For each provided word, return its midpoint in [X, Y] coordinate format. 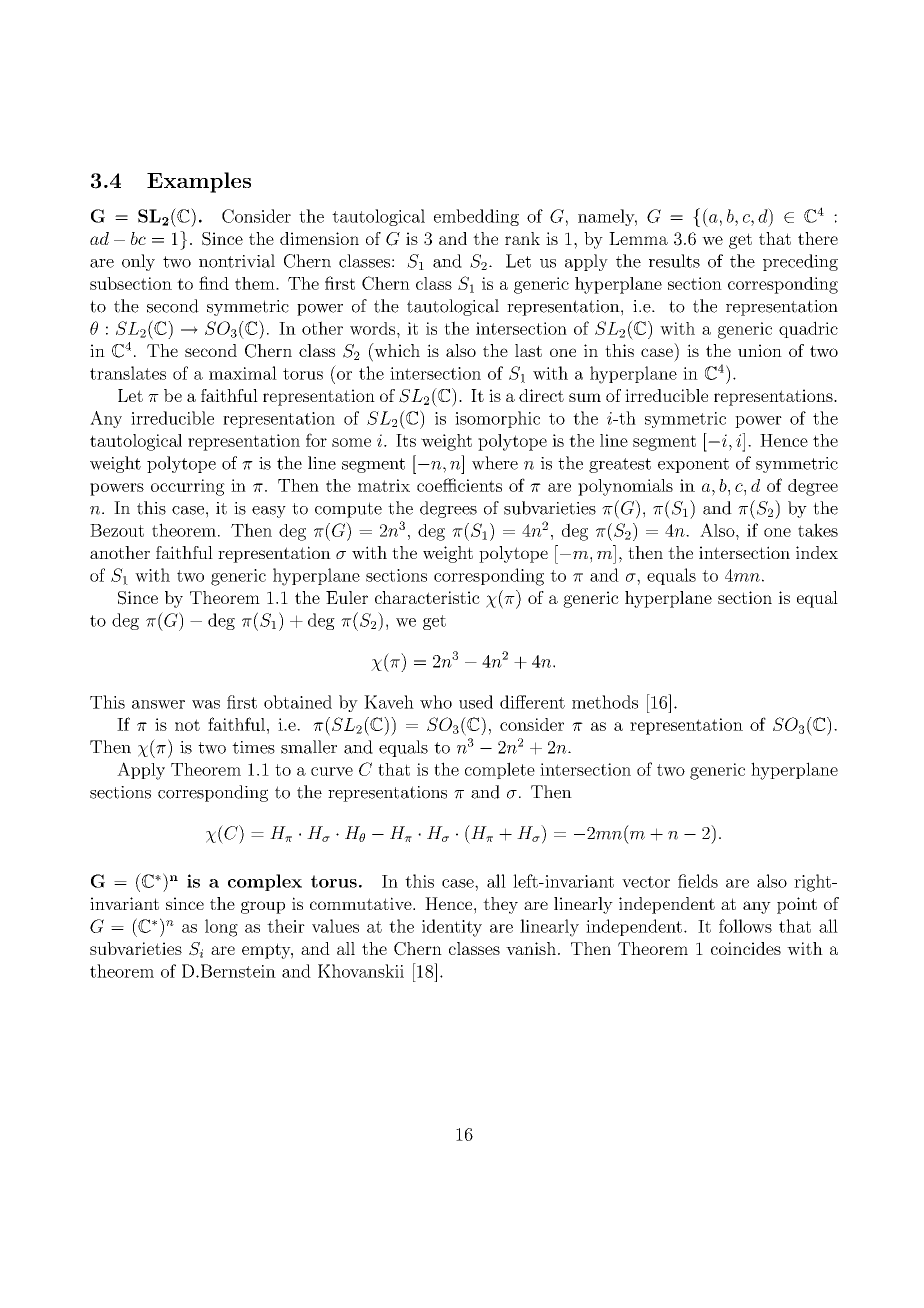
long [221, 928]
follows [745, 926]
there [818, 238]
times [253, 747]
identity [452, 928]
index [817, 552]
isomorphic [497, 419]
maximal [243, 373]
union [760, 350]
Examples [199, 182]
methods [605, 702]
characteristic [427, 597]
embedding [476, 217]
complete [500, 770]
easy [269, 512]
